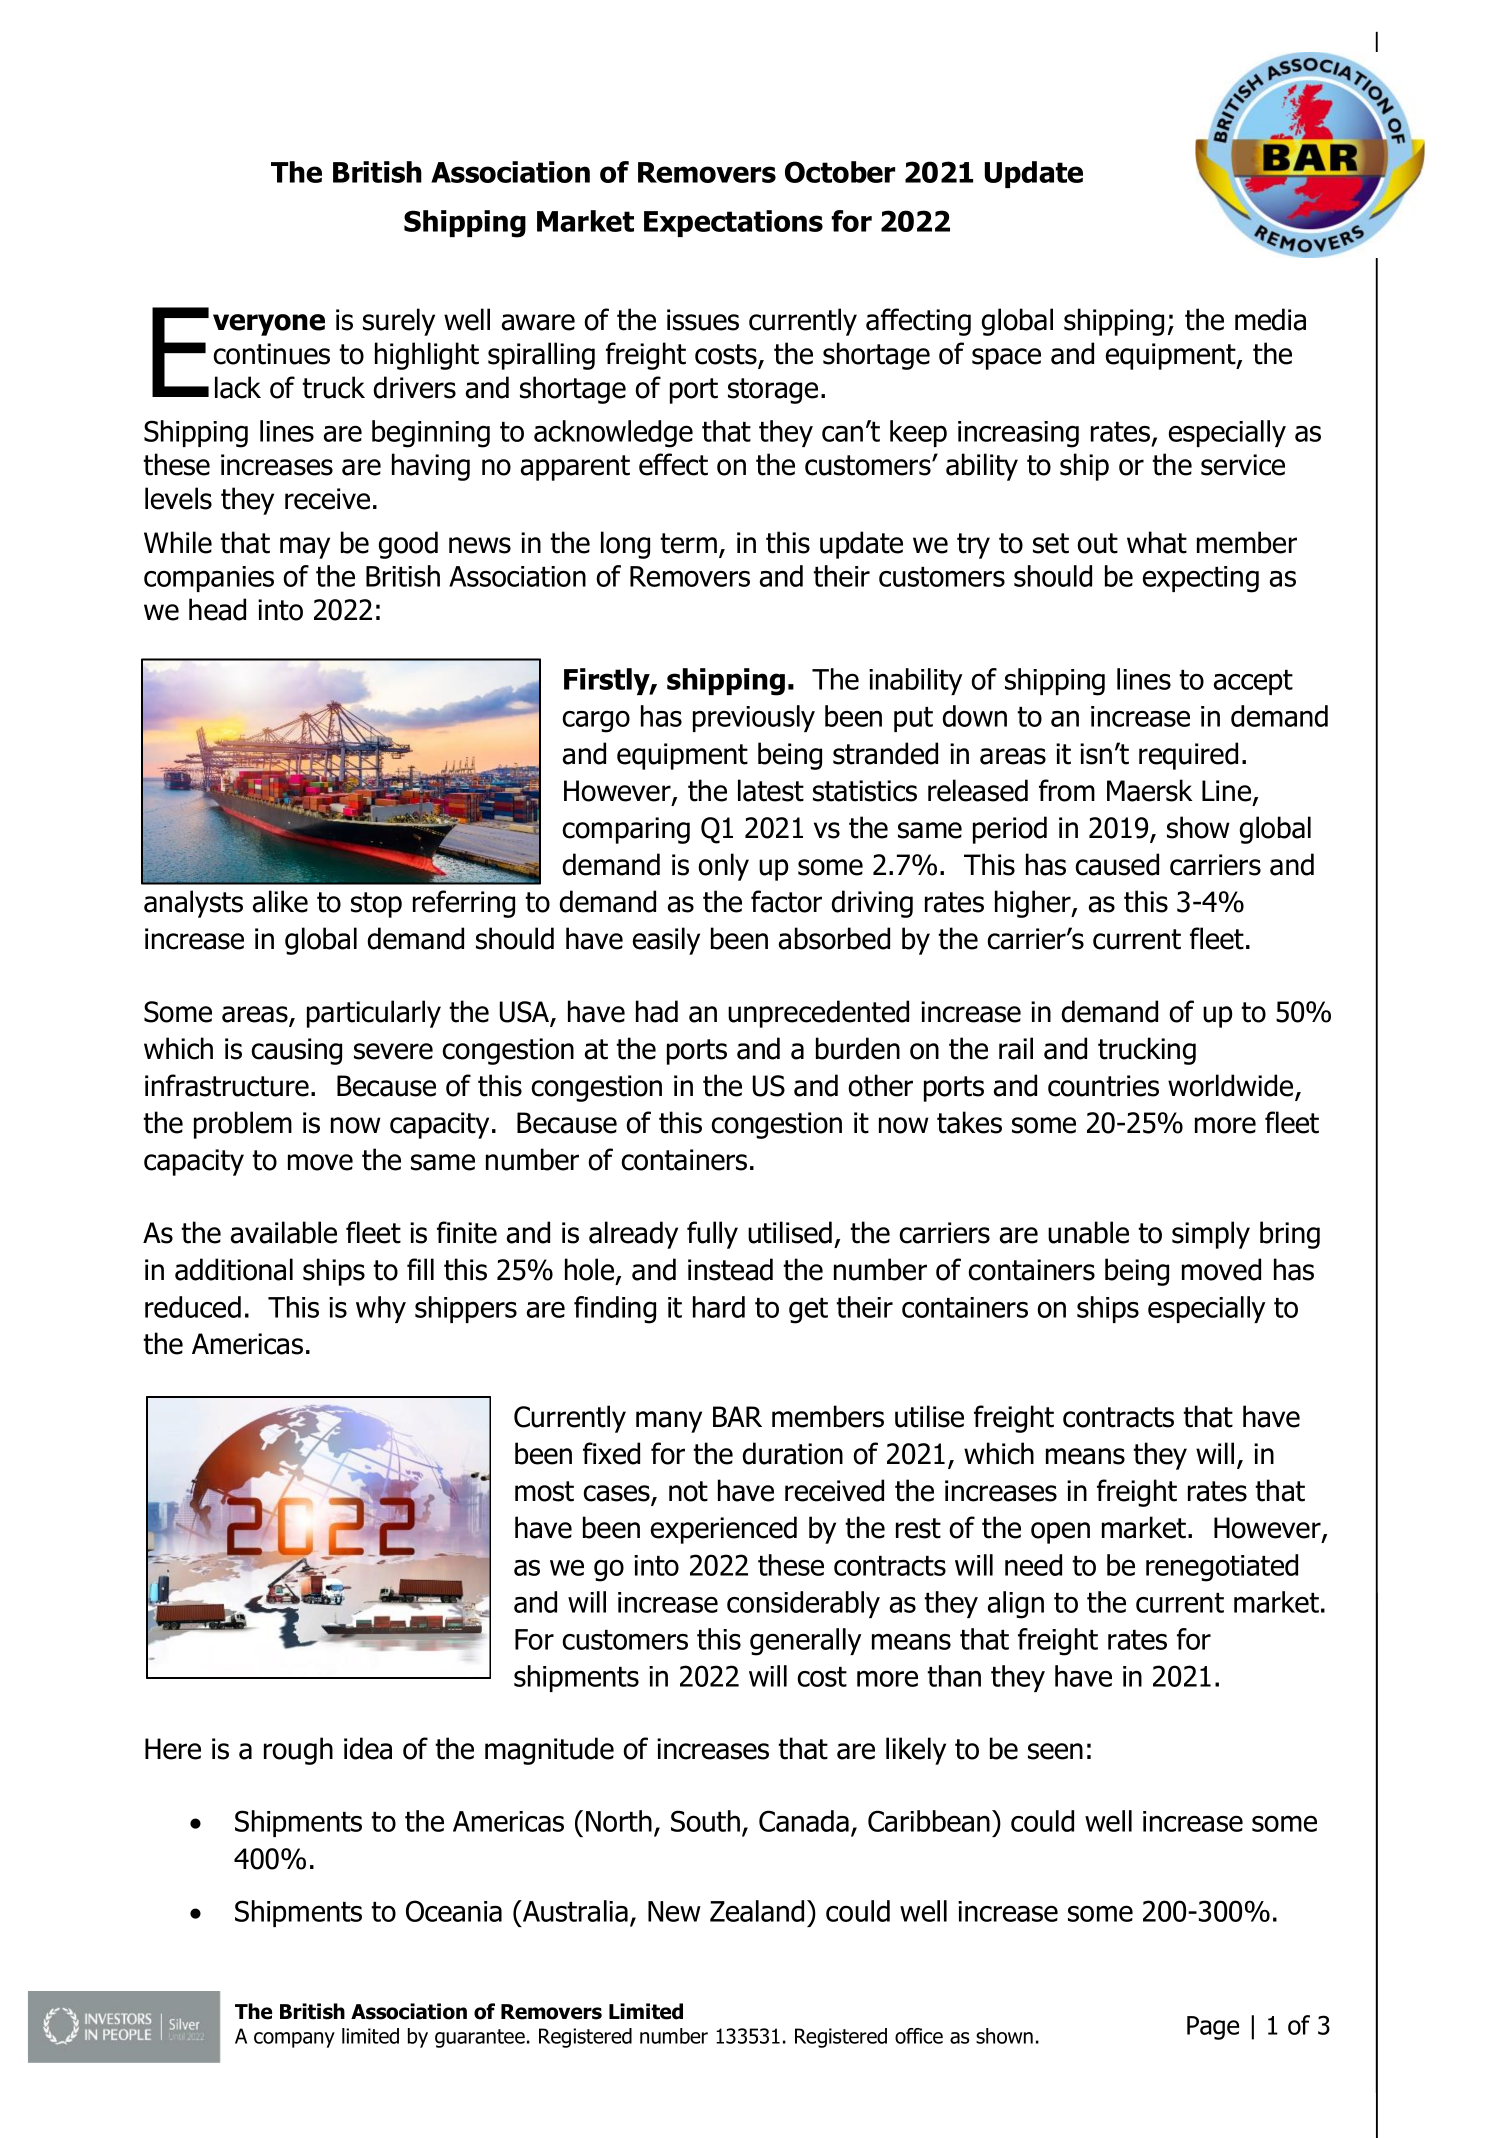 This screenshot has width=1512, height=2138. I want to click on had, so click(657, 1011).
